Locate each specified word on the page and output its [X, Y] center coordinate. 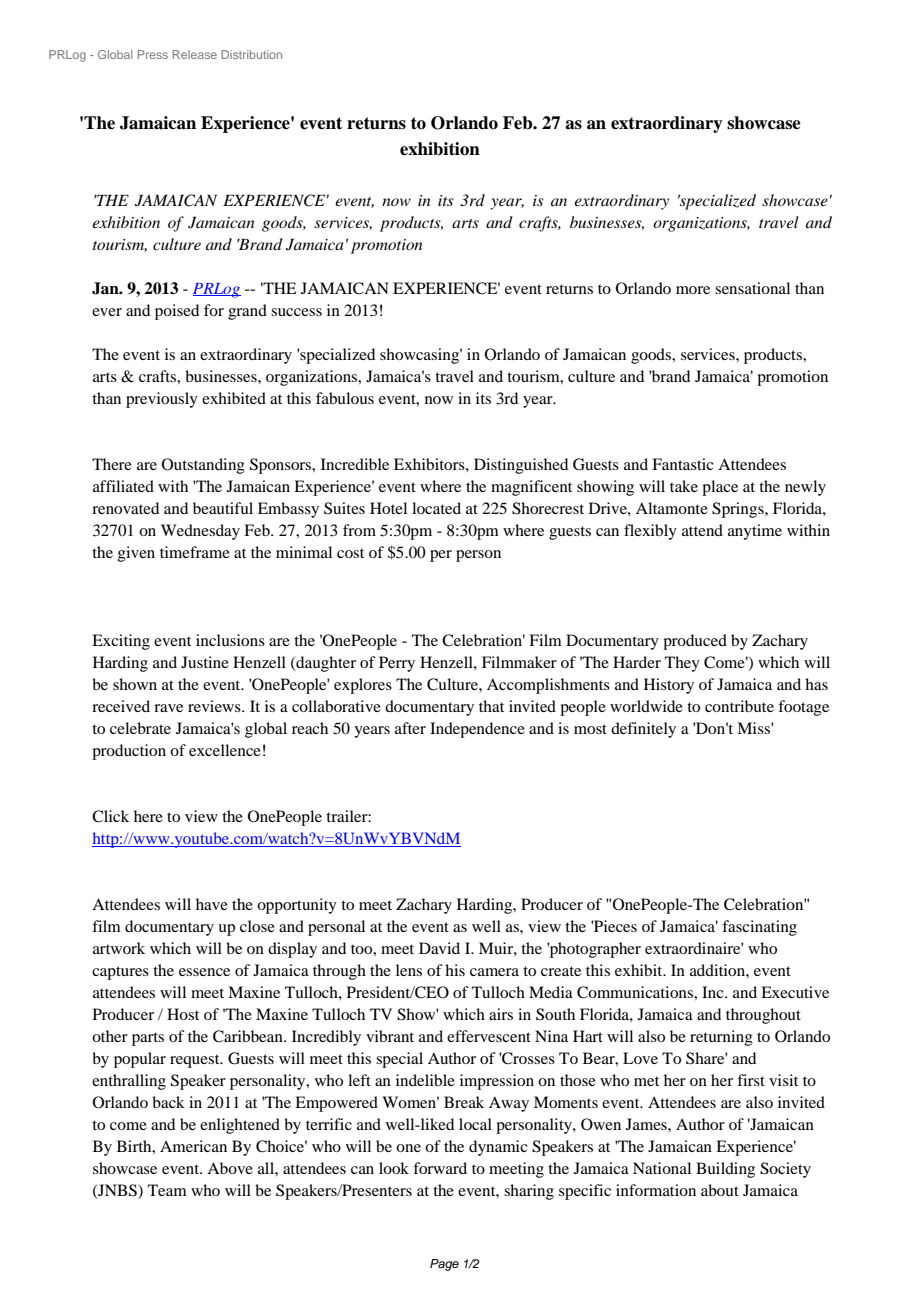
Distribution [251, 54]
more [693, 290]
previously [162, 400]
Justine [205, 662]
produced [695, 642]
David [439, 948]
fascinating [759, 928]
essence [204, 972]
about [720, 1190]
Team [167, 1190]
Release [195, 54]
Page [444, 1265]
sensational [752, 288]
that [491, 706]
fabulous [345, 398]
